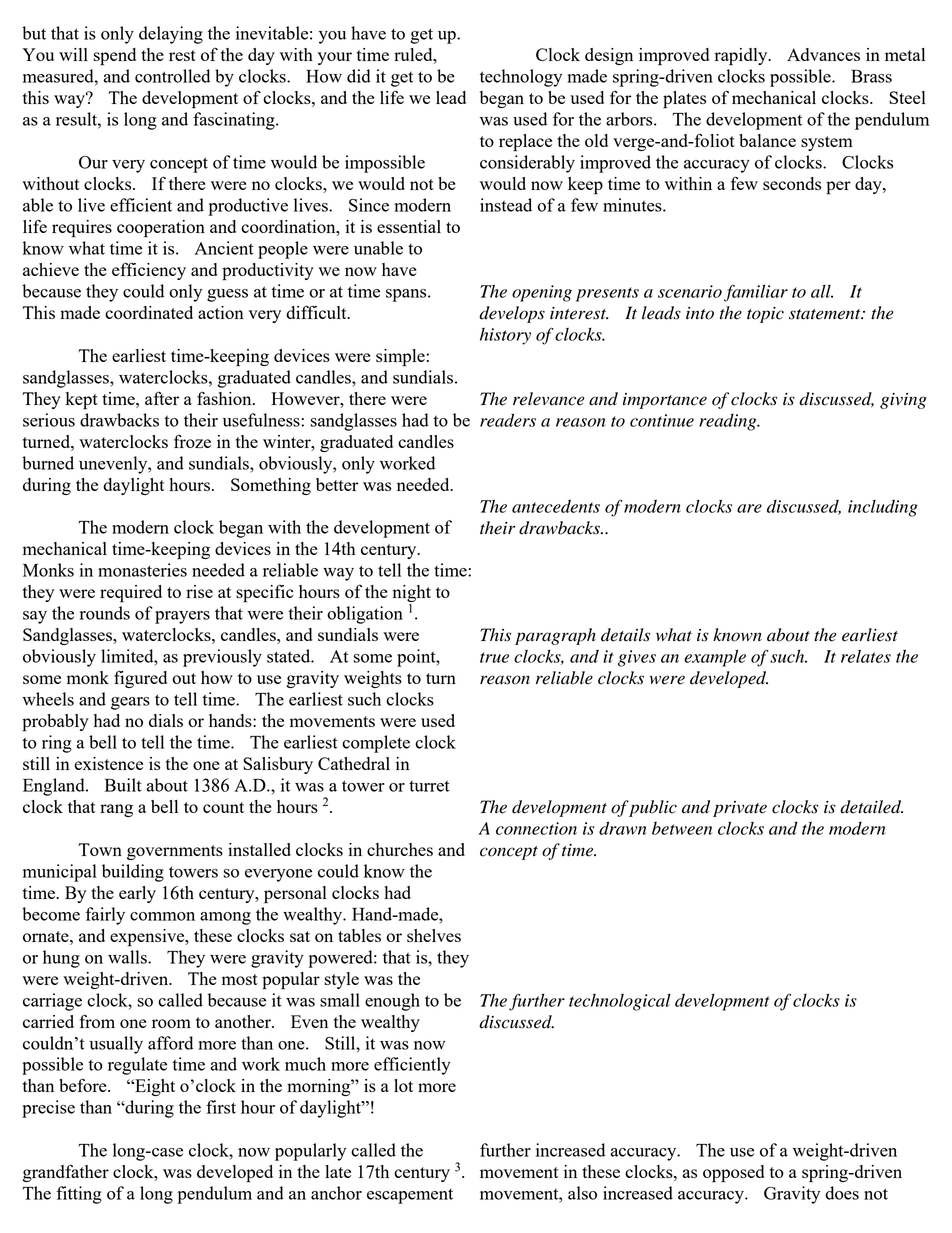 This screenshot has height=1233, width=952. What do you see at coordinates (582, 1193) in the screenshot?
I see `also` at bounding box center [582, 1193].
